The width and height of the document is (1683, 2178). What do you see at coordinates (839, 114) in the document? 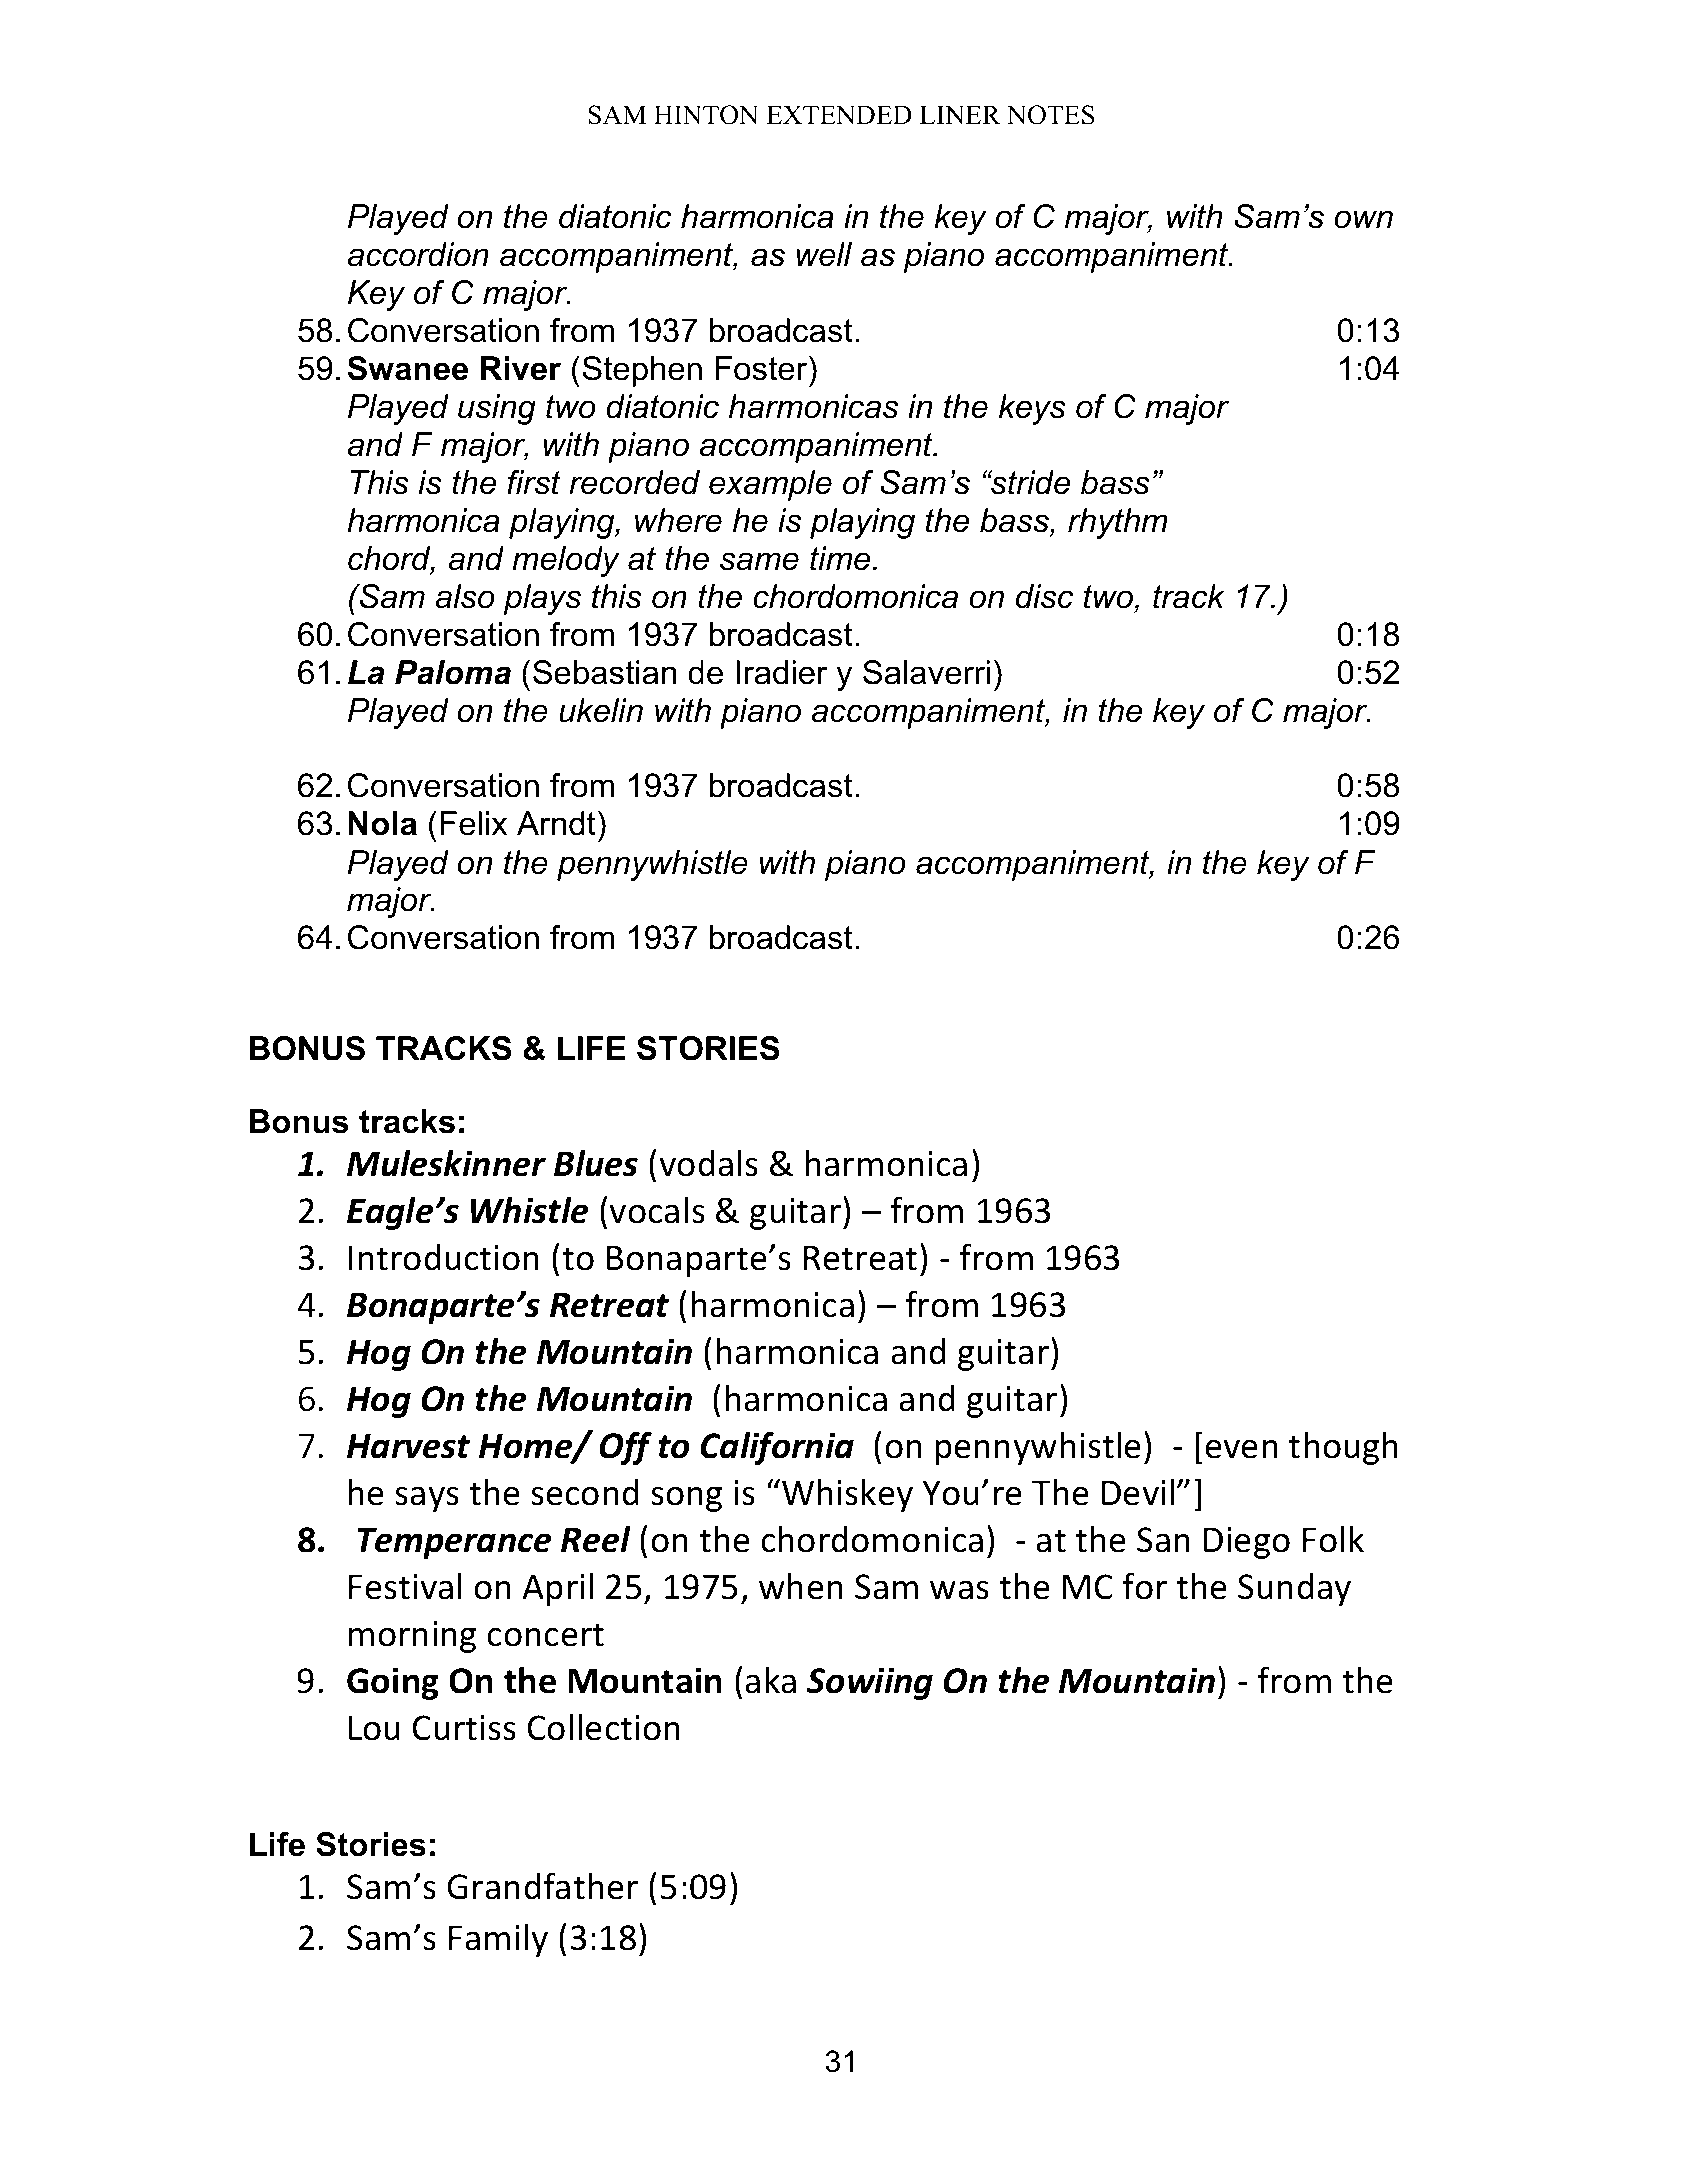
I see `EXTENDED` at bounding box center [839, 114].
